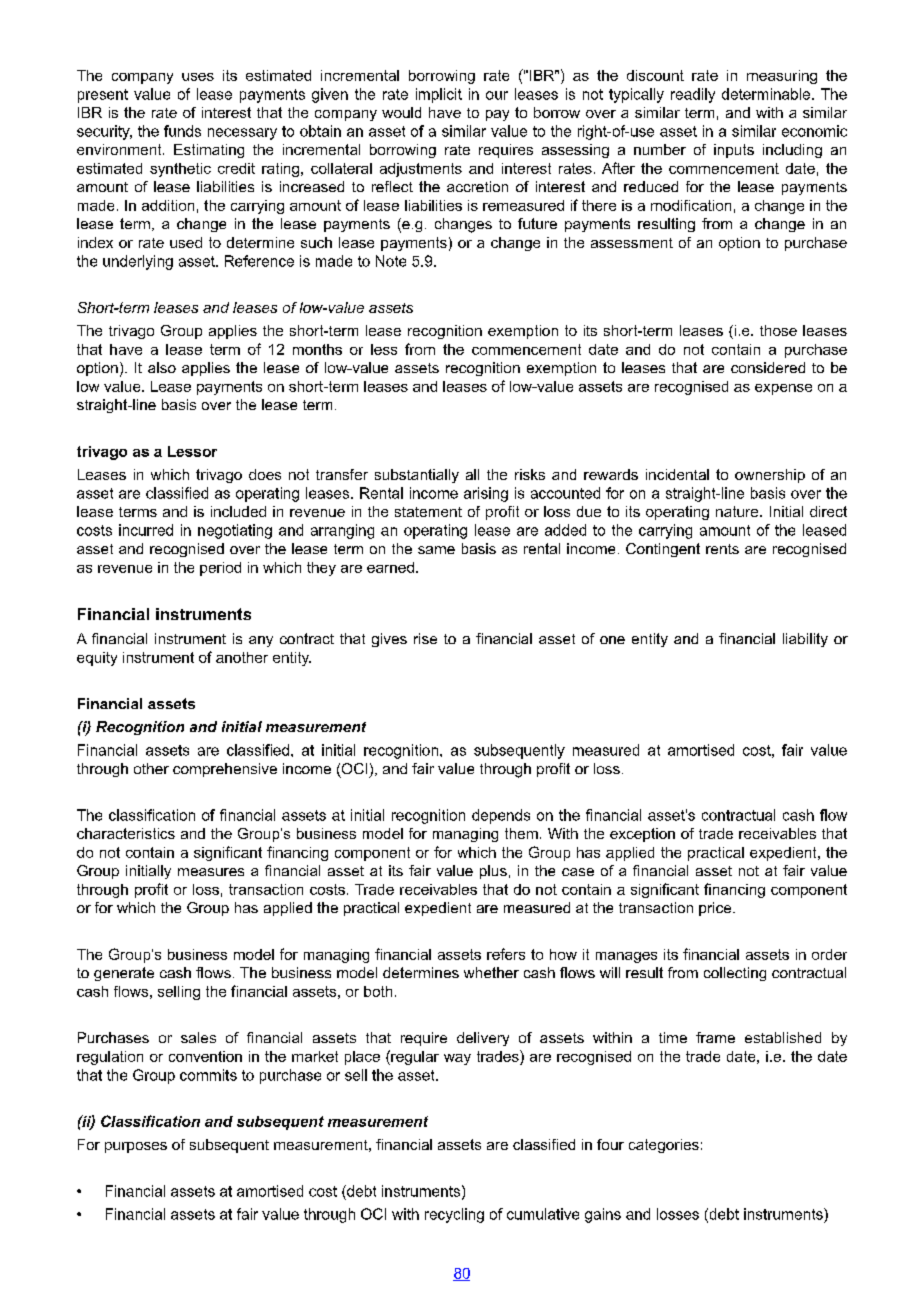 This page has height=1303, width=924. Describe the element at coordinates (770, 476) in the page. I see `ownership` at that location.
